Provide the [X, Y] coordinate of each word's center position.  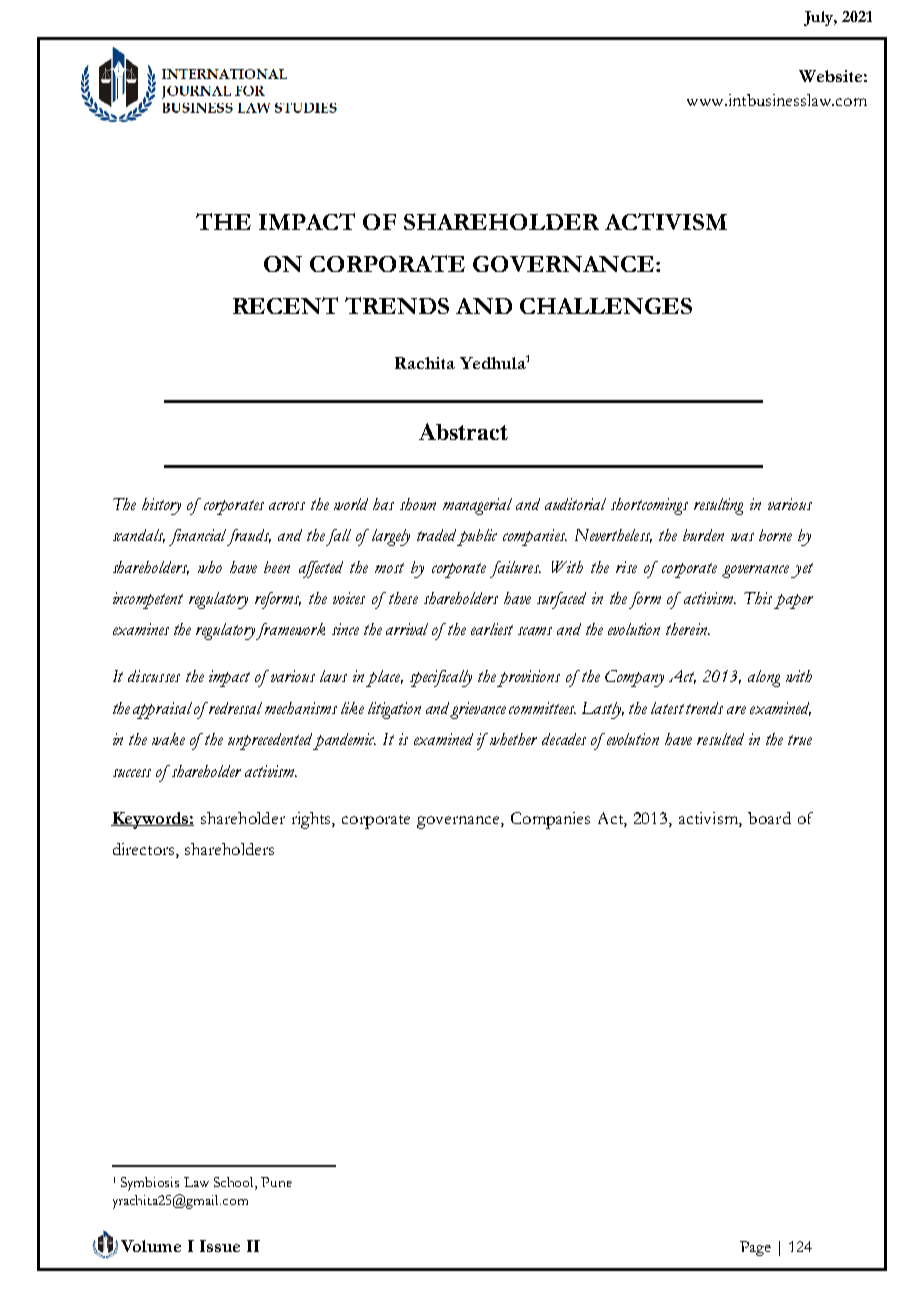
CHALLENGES [606, 306]
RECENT [285, 305]
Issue [220, 1246]
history [161, 506]
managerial [477, 506]
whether [513, 739]
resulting [718, 506]
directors [145, 850]
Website [830, 76]
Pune [276, 1182]
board [769, 818]
